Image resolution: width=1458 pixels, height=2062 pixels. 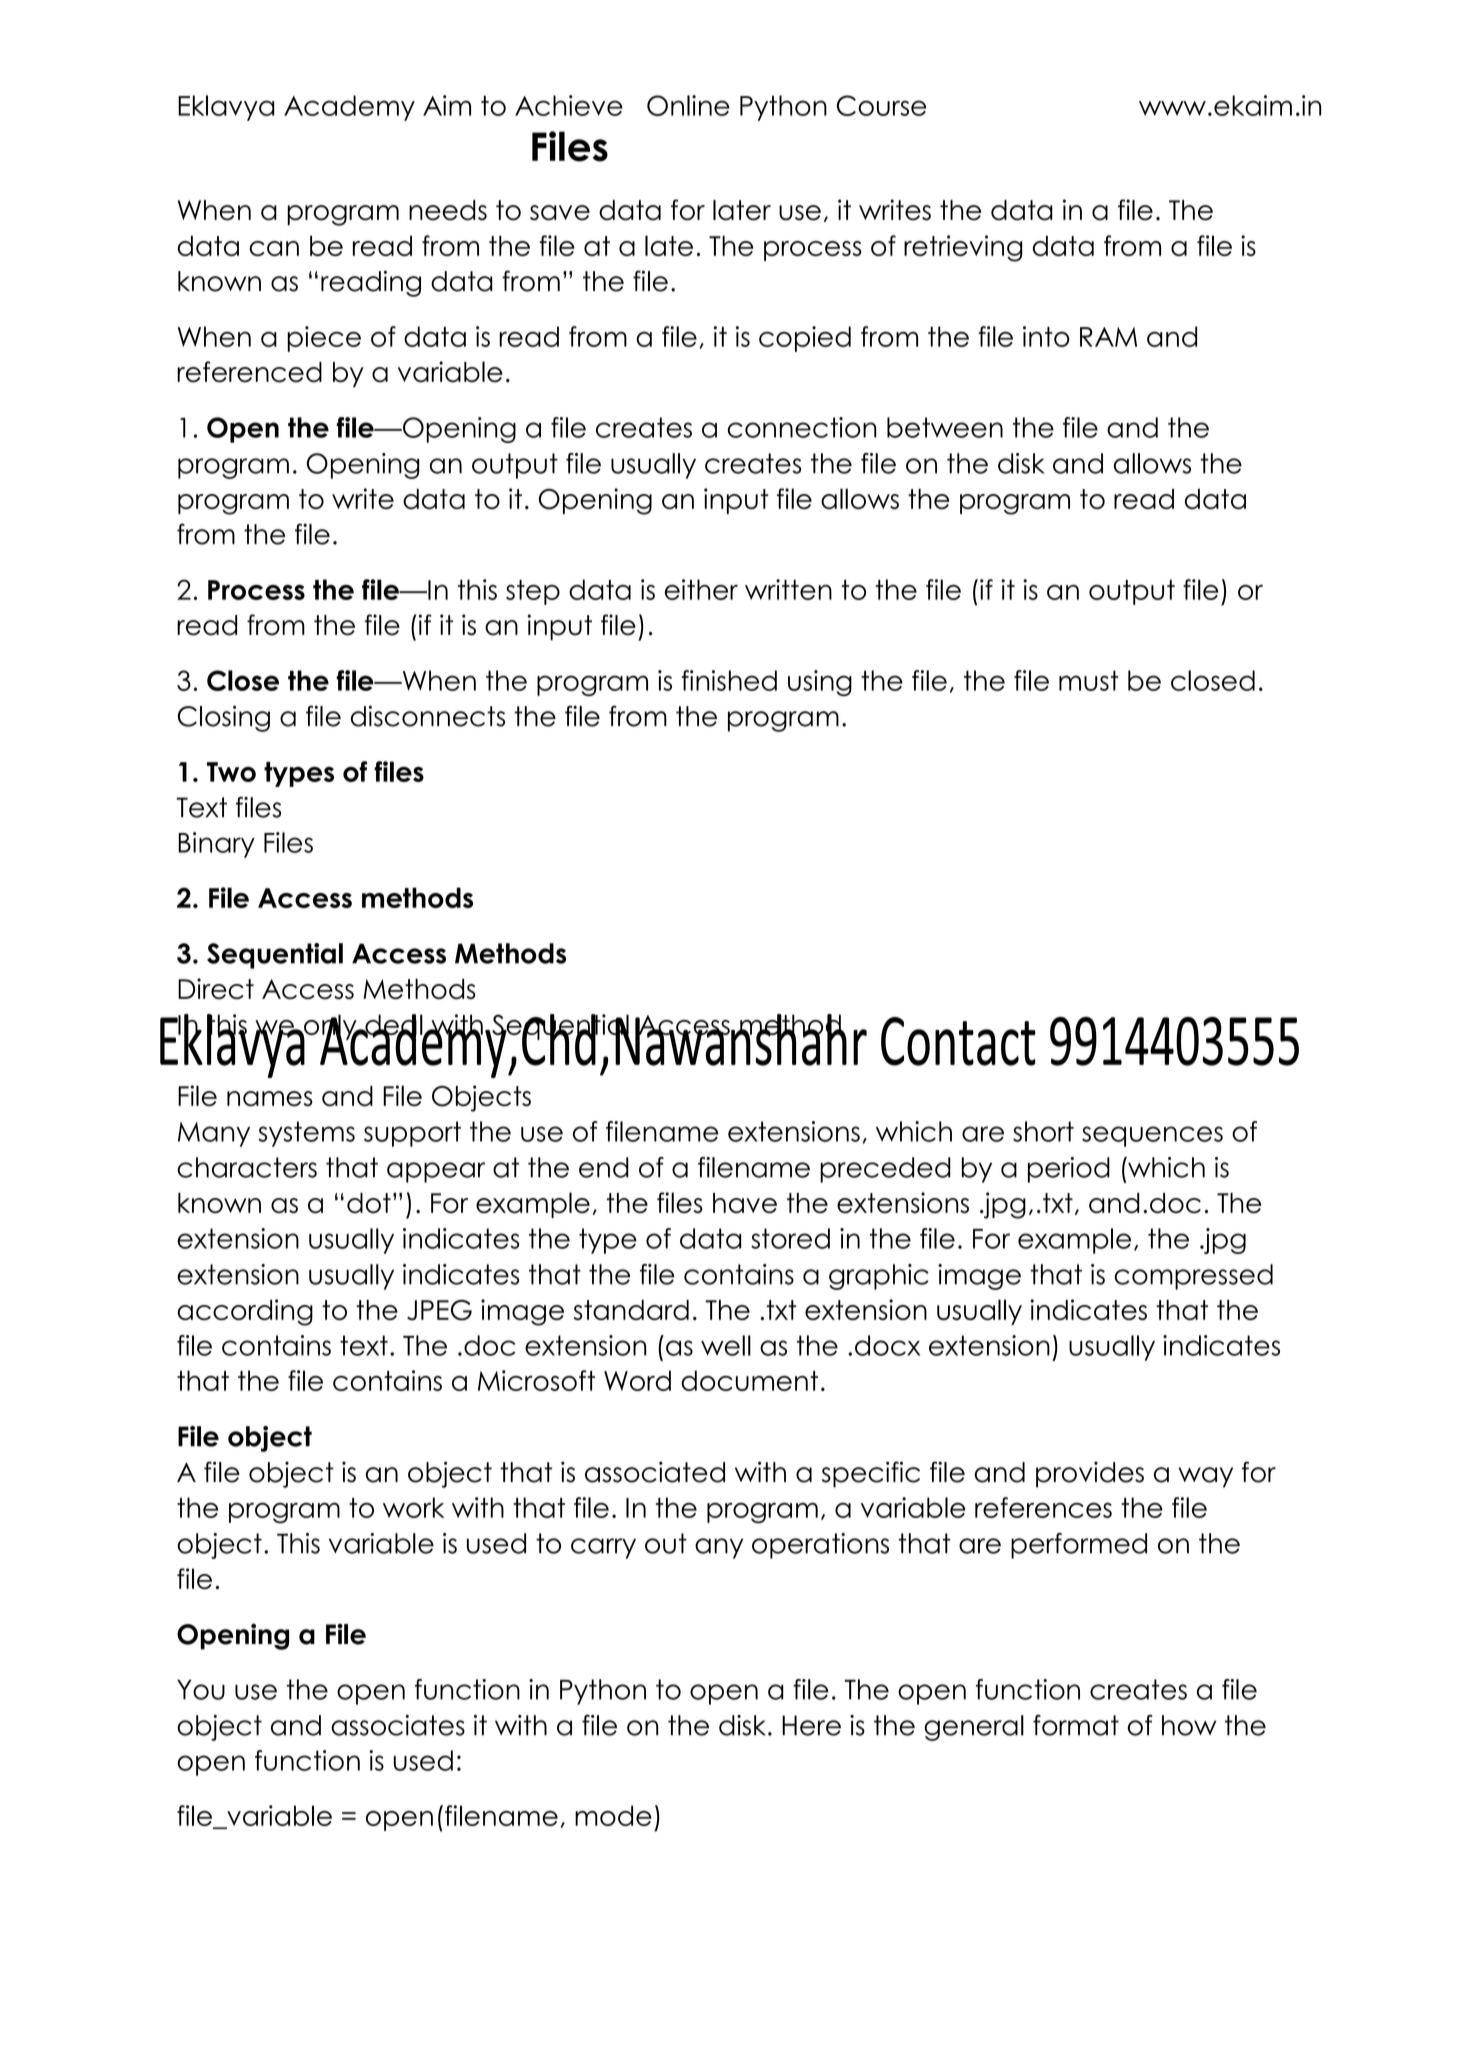 I want to click on retrieving, so click(x=963, y=248).
